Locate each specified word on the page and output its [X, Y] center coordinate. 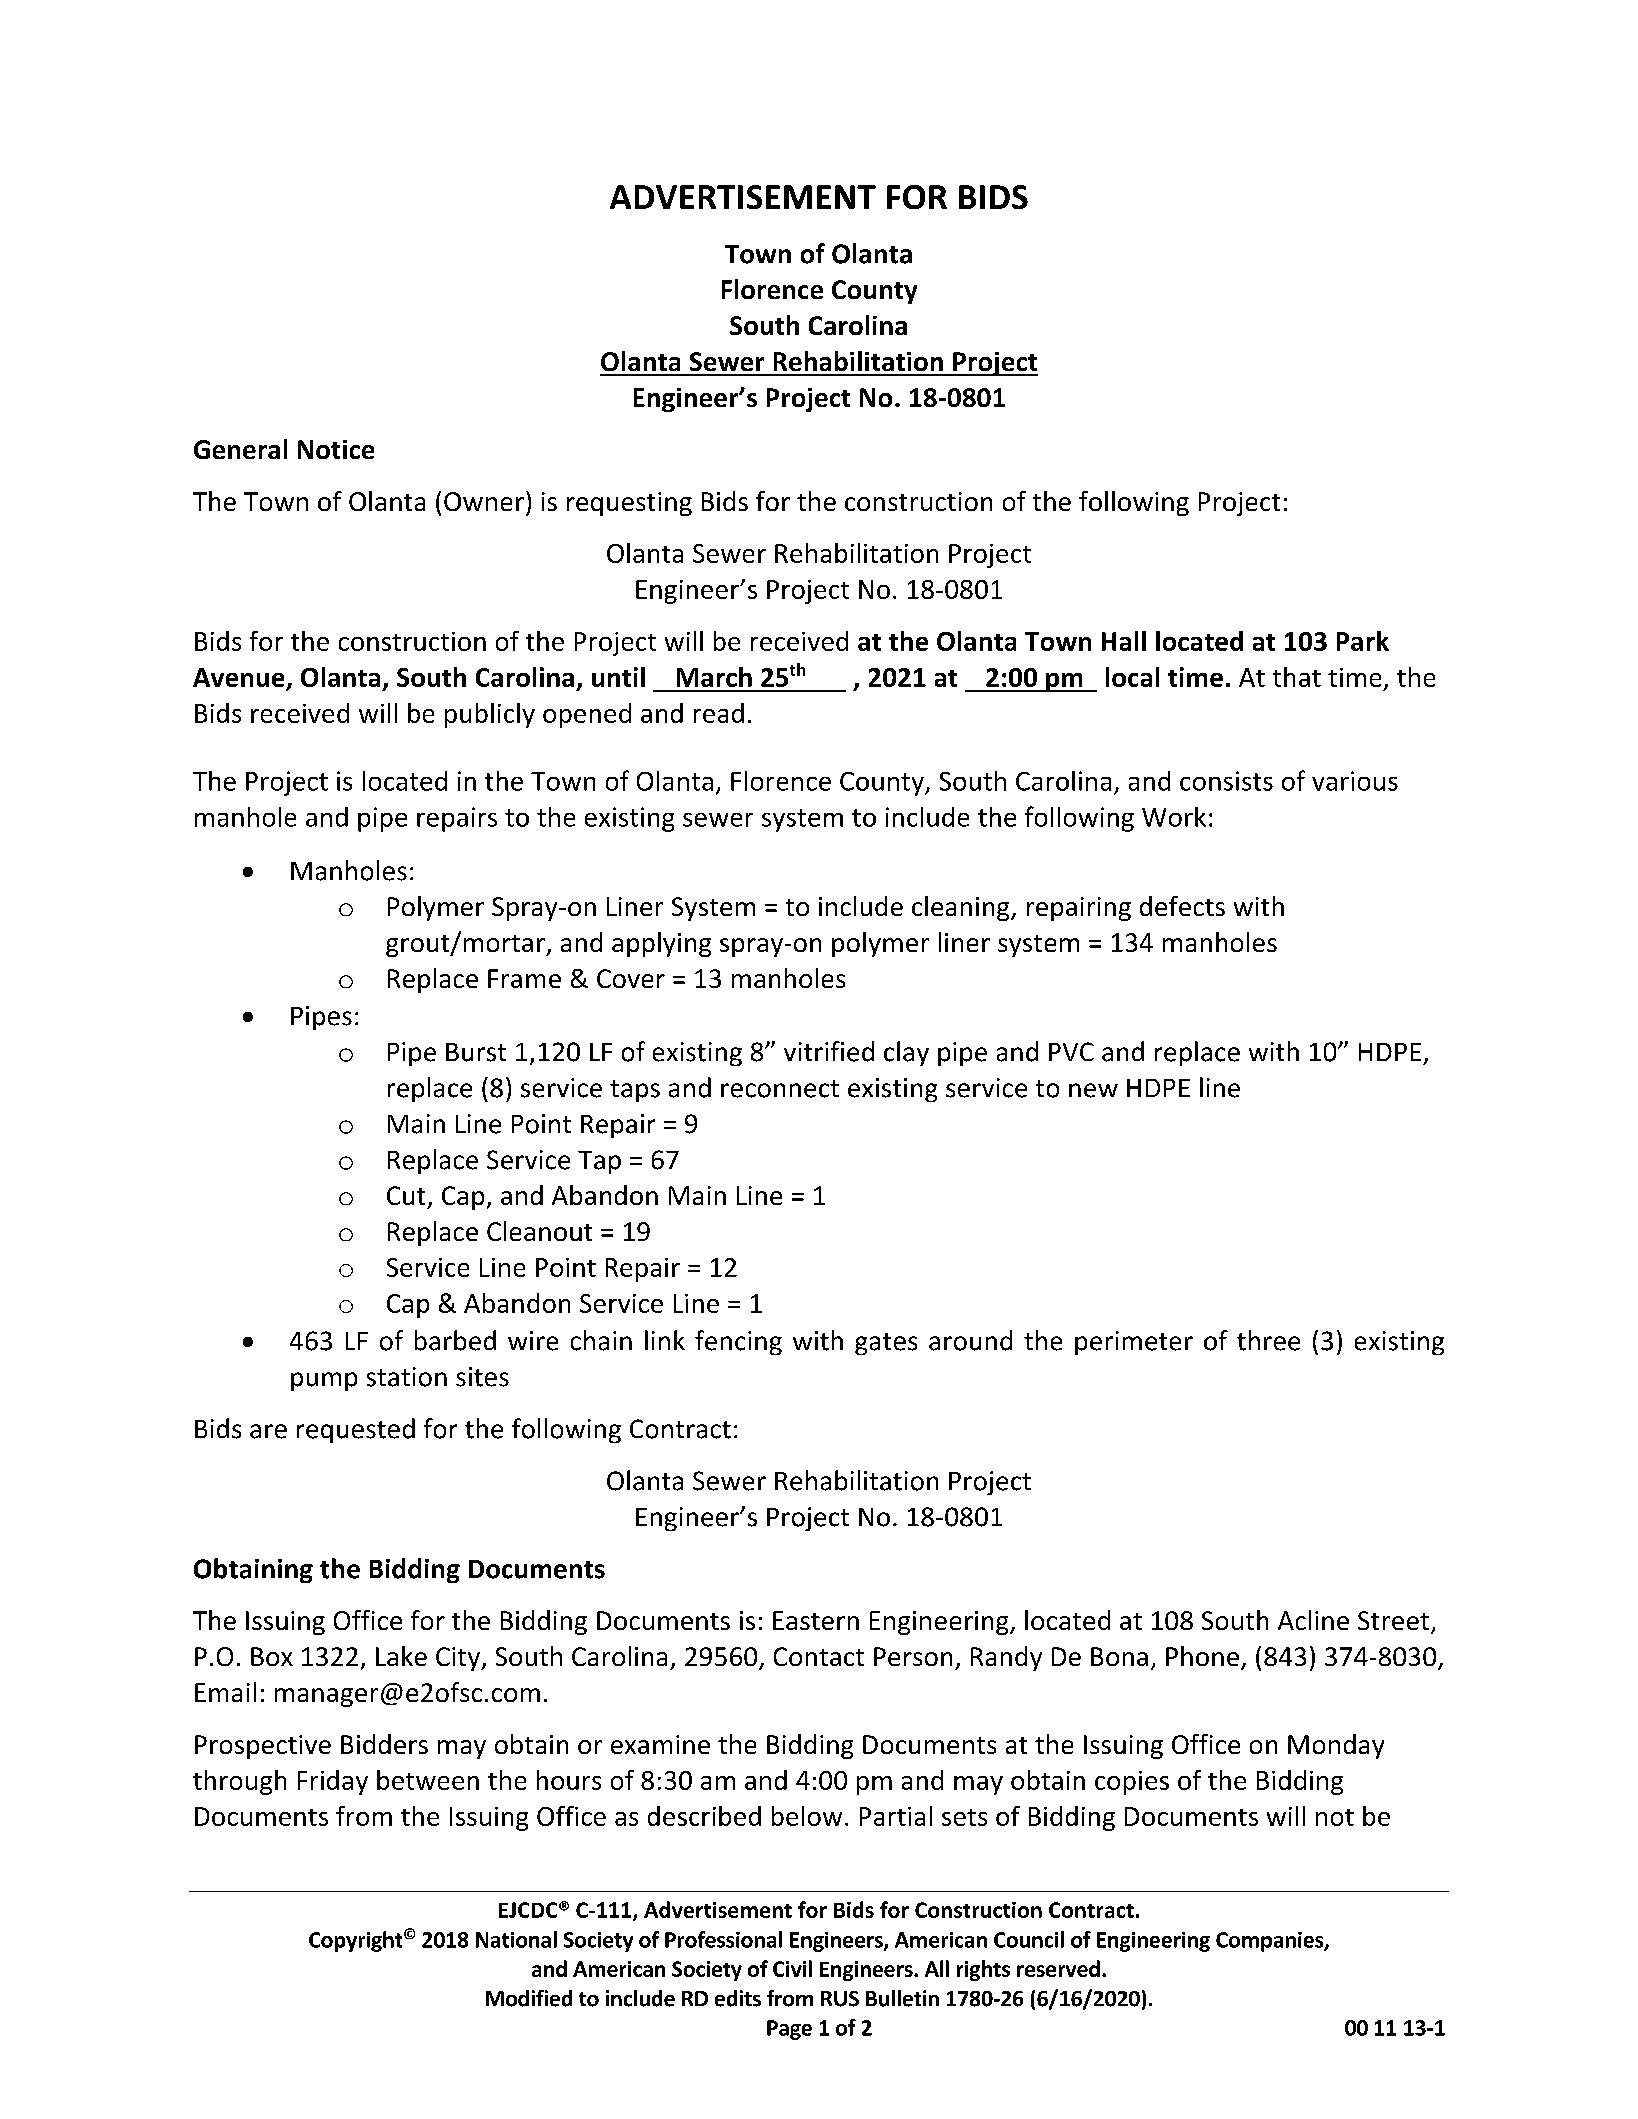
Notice [336, 449]
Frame [524, 978]
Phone [1202, 1656]
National [516, 1939]
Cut [406, 1195]
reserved [1058, 1968]
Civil [792, 1968]
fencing [738, 1342]
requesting [629, 504]
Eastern [816, 1620]
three [1268, 1340]
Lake [401, 1656]
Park [1363, 641]
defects [1182, 906]
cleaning [962, 908]
